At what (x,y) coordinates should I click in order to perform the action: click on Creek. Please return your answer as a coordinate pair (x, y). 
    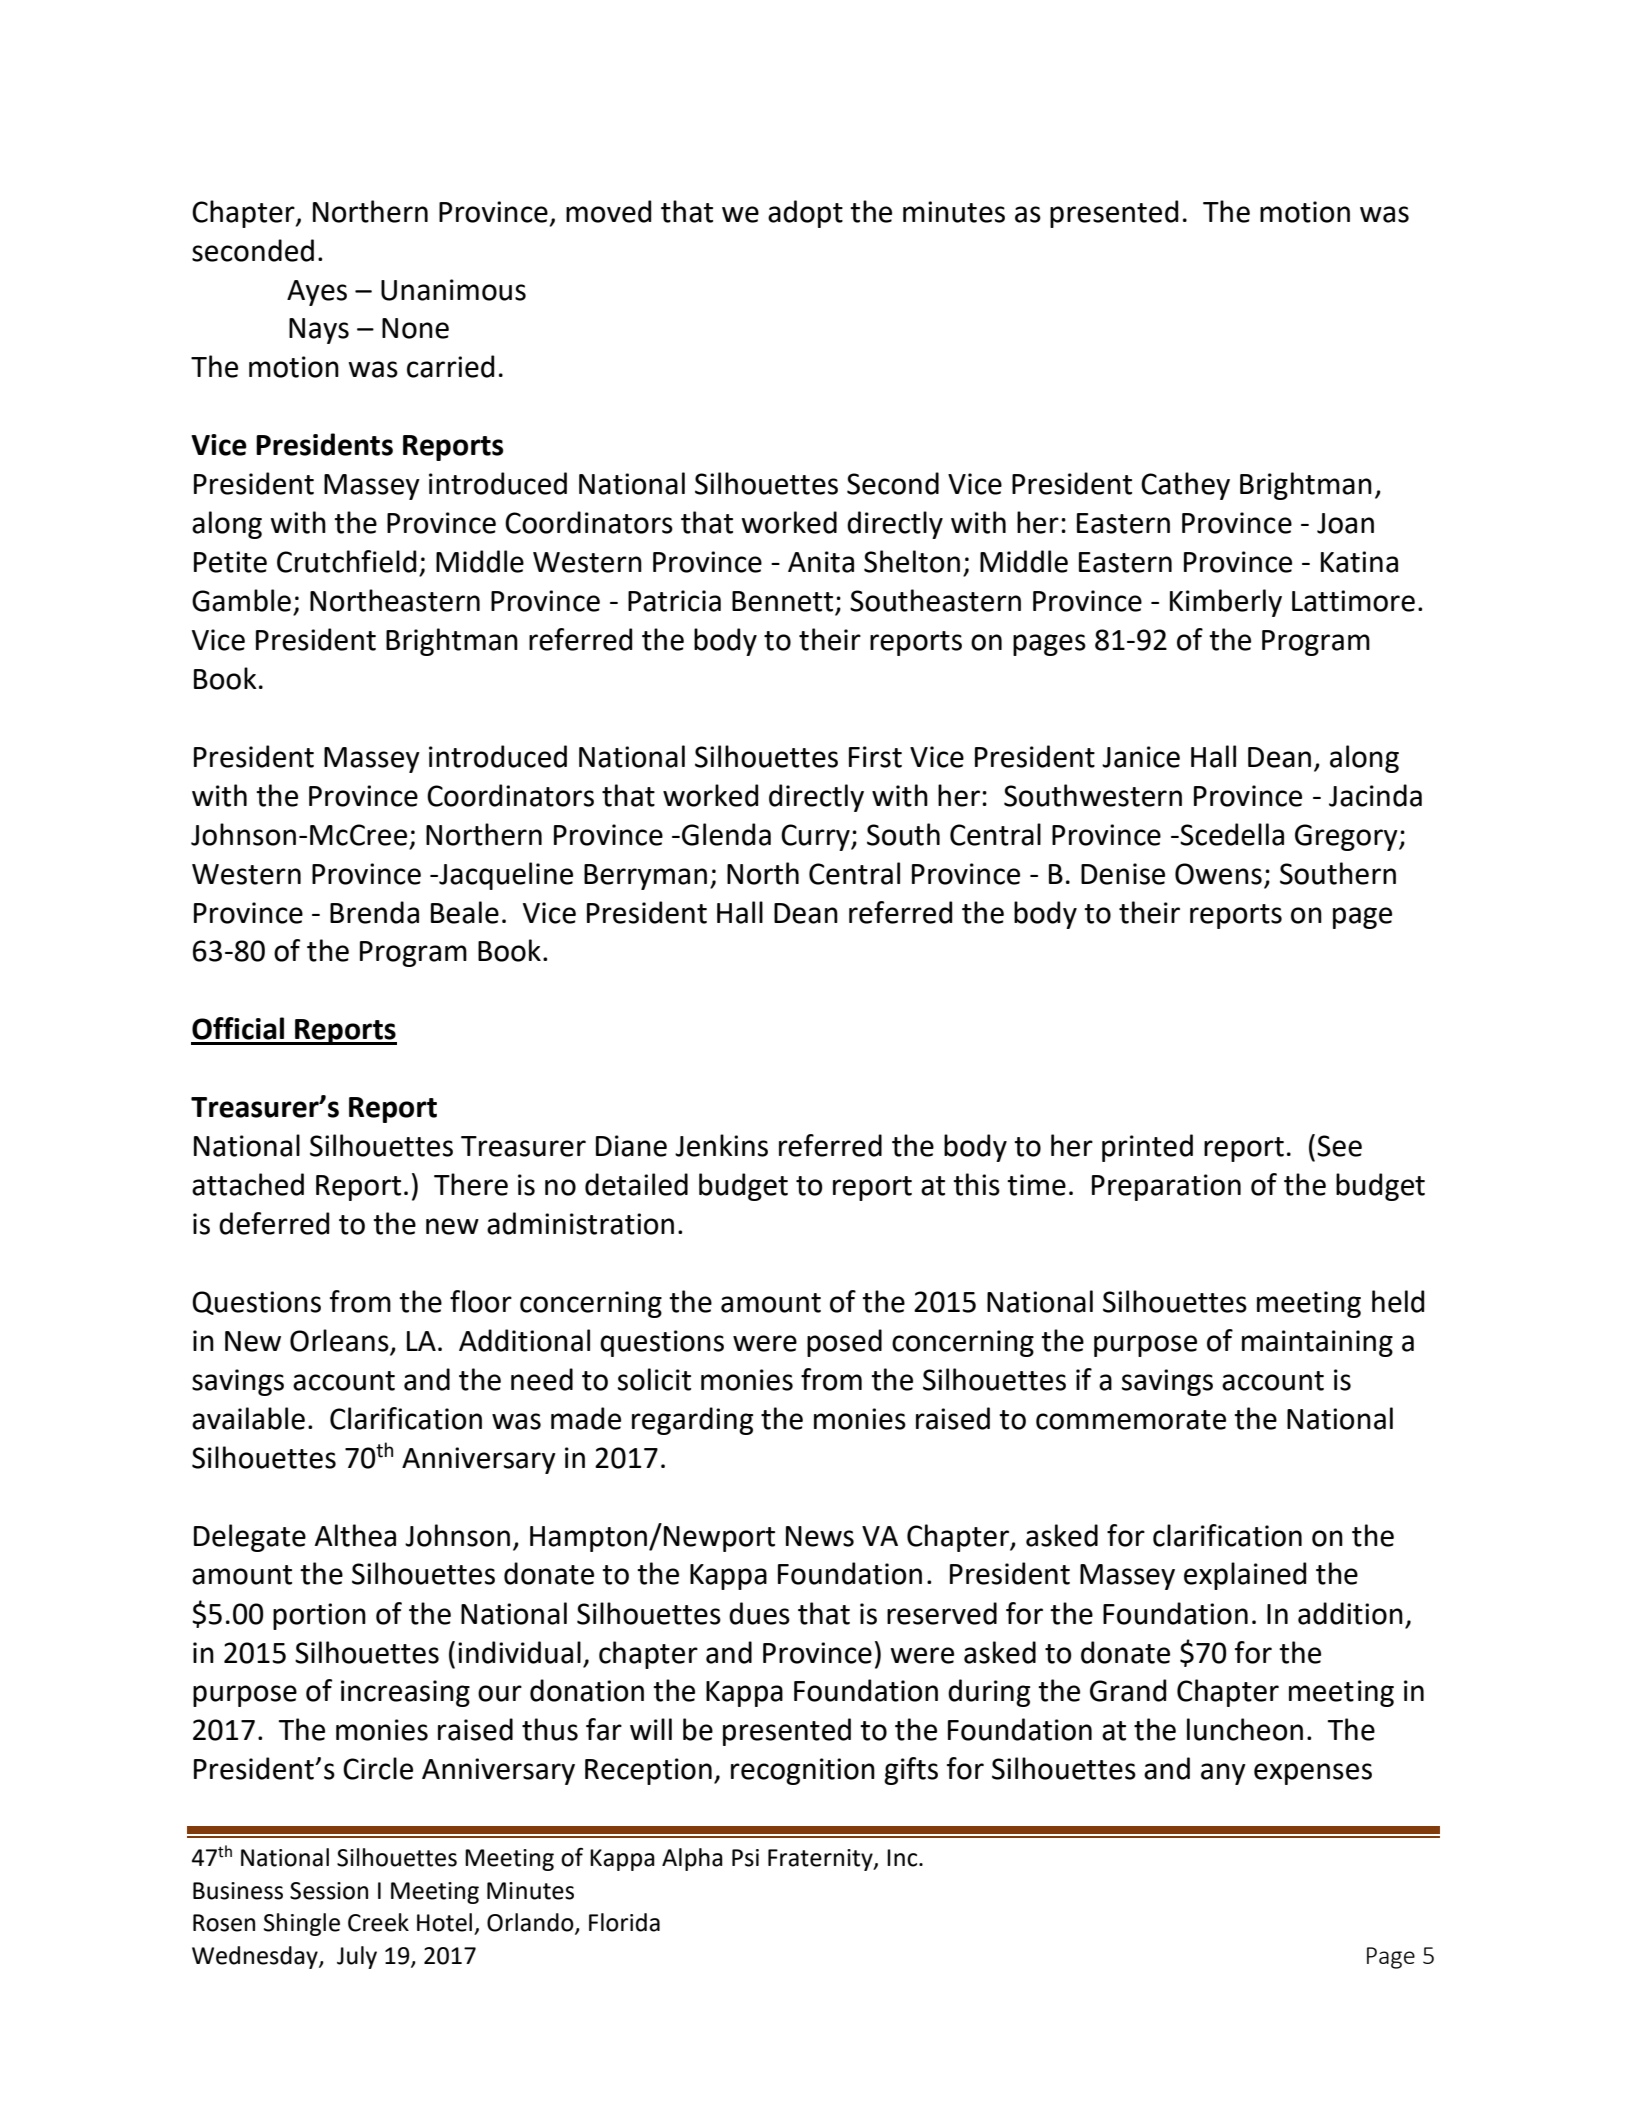
    Looking at the image, I should click on (378, 1922).
